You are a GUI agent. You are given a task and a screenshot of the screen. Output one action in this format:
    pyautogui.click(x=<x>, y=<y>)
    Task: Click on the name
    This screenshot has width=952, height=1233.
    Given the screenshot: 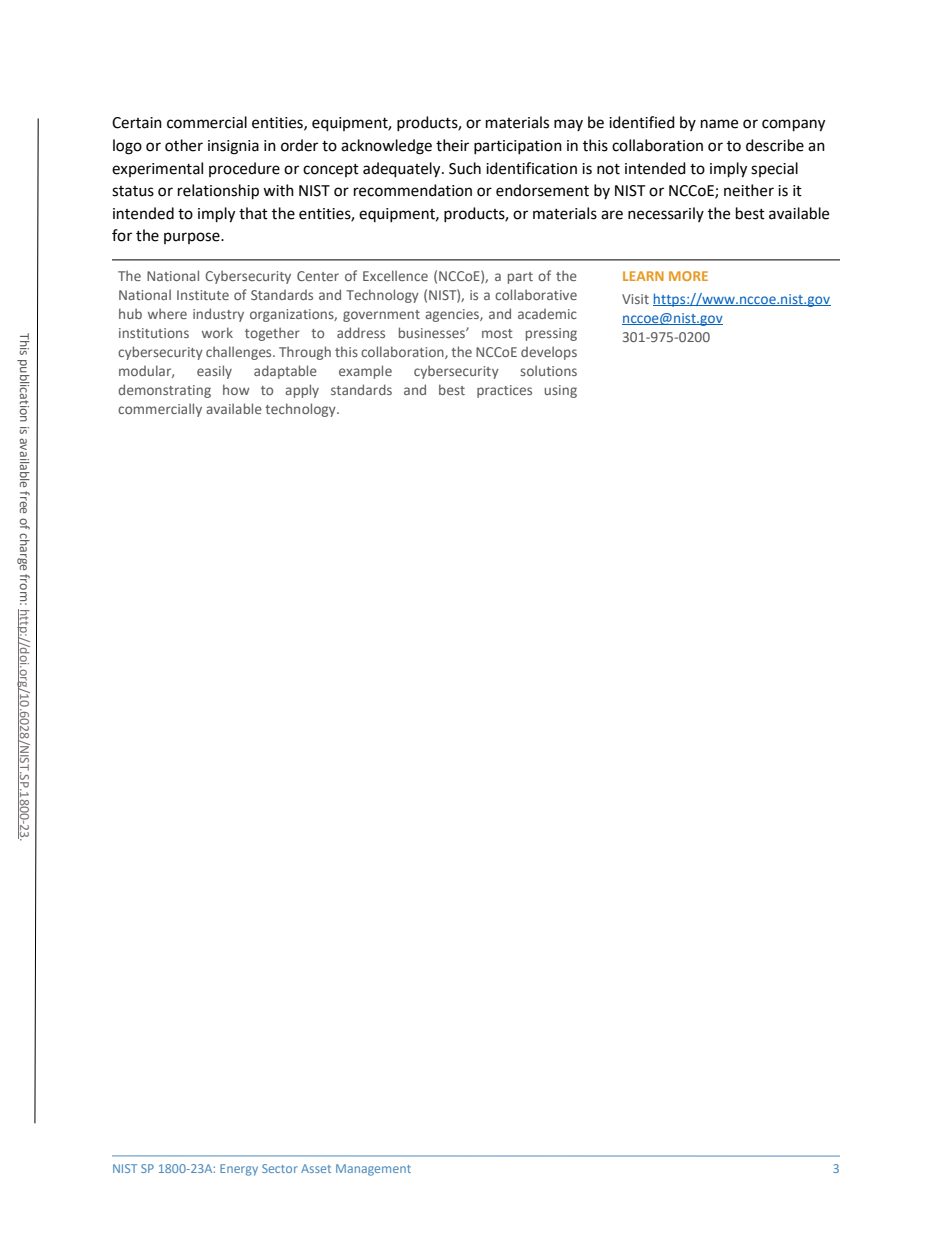 What is the action you would take?
    pyautogui.click(x=719, y=124)
